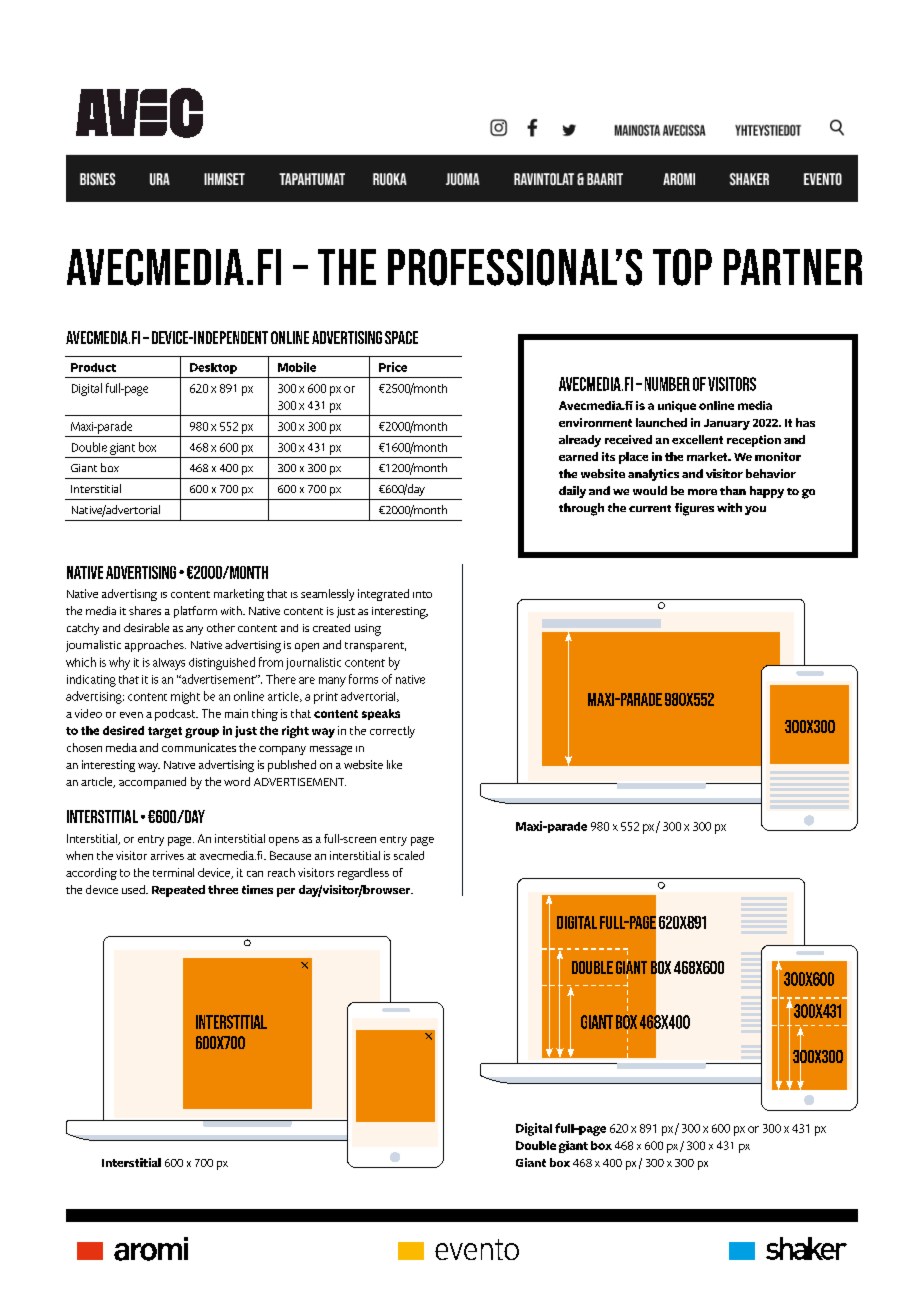  Describe the element at coordinates (694, 509) in the screenshot. I see `figures` at that location.
